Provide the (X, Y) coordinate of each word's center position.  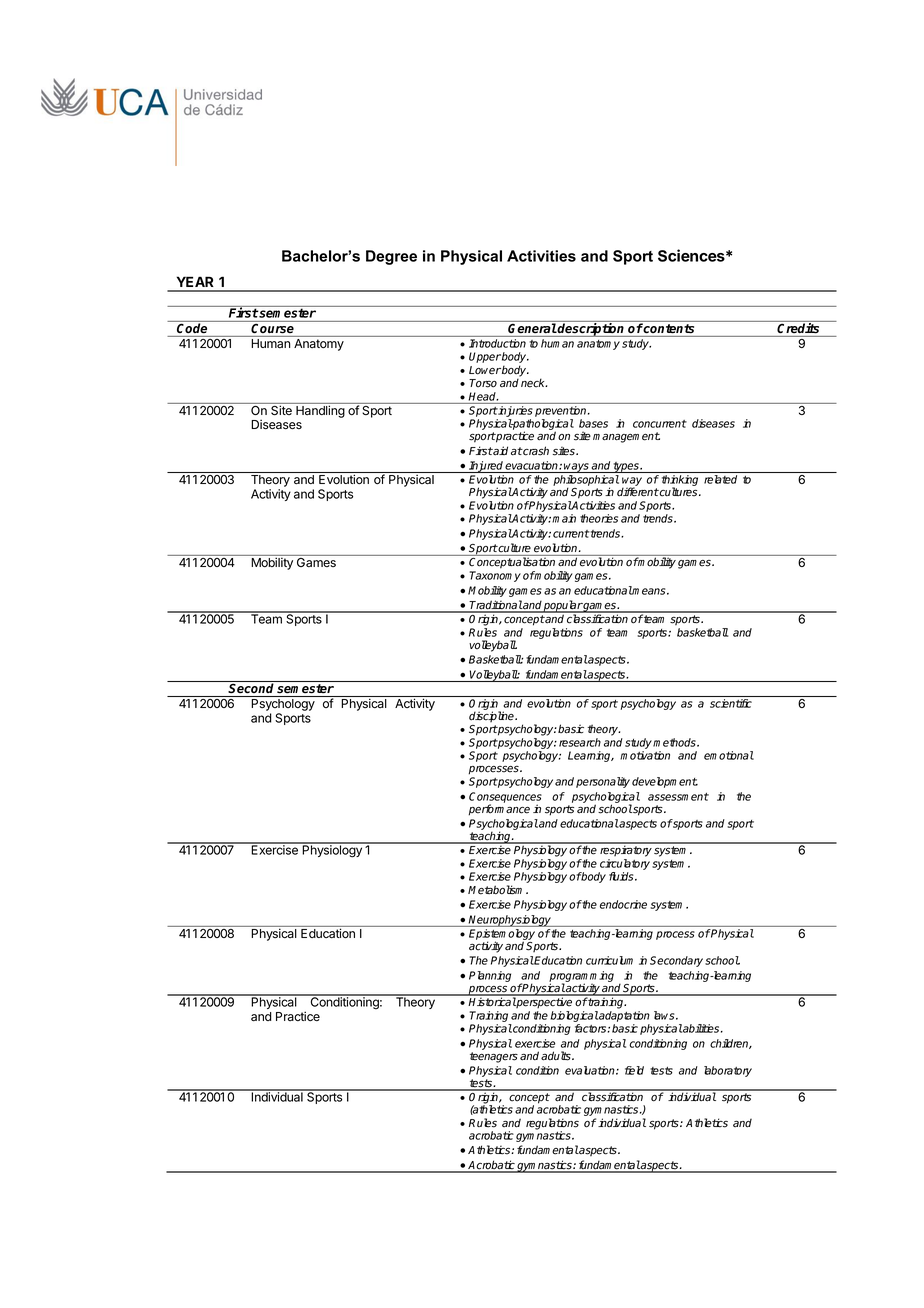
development (665, 782)
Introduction (497, 343)
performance (499, 810)
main (564, 518)
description (591, 330)
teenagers (494, 1057)
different (638, 492)
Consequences (505, 798)
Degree (391, 257)
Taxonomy (495, 576)
